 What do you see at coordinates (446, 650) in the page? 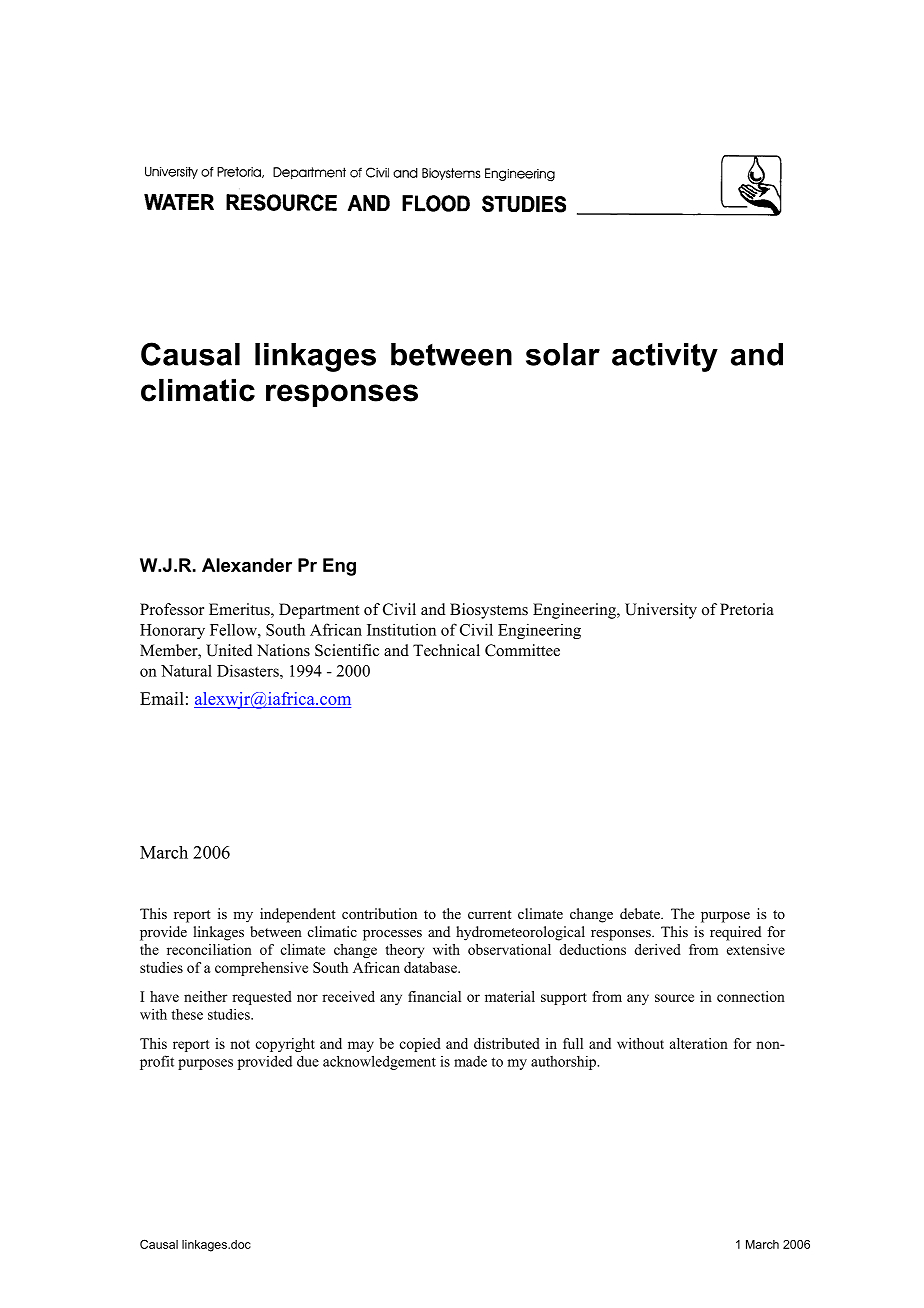
I see `Technical` at bounding box center [446, 650].
